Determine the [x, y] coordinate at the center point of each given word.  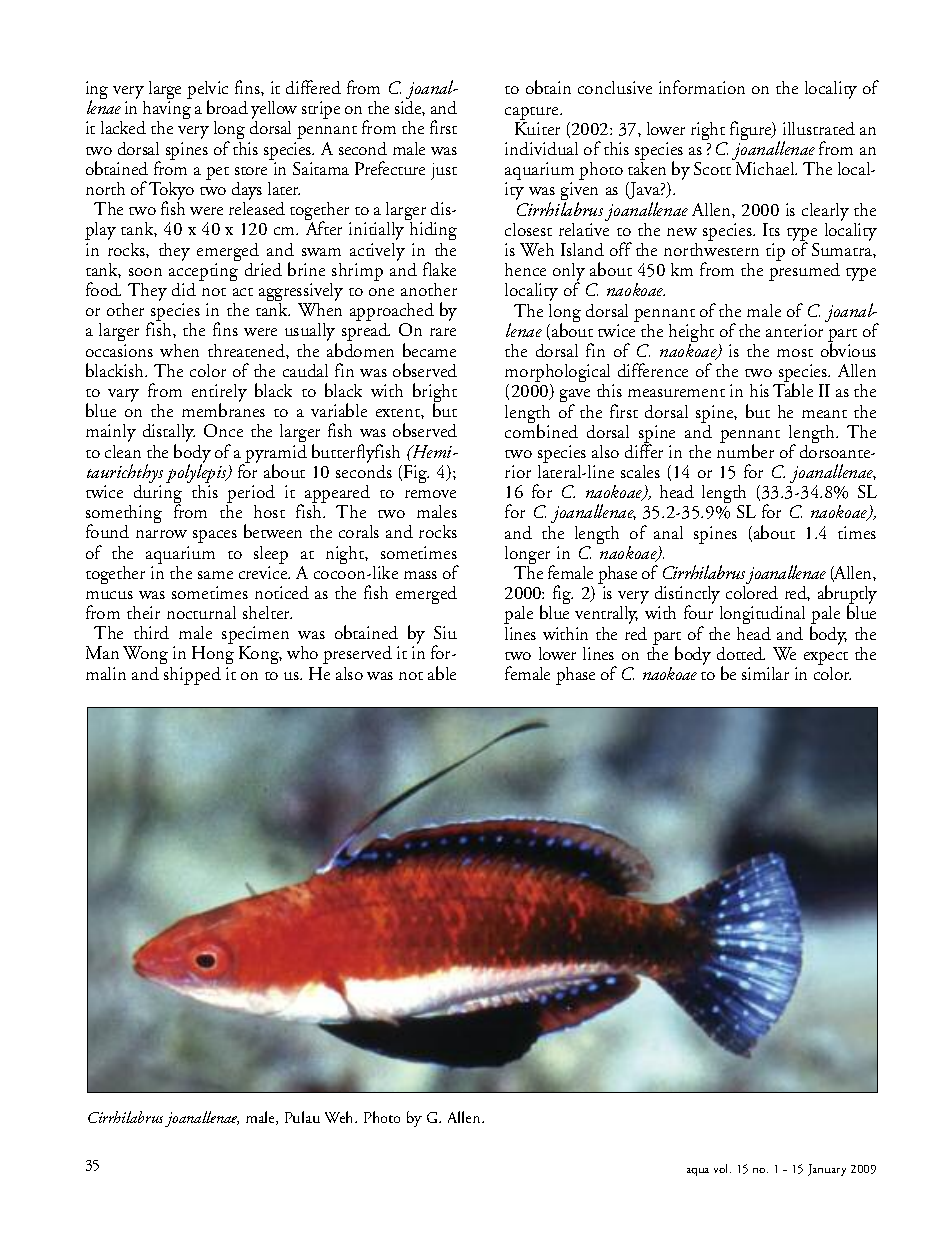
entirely [219, 394]
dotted [741, 653]
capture [533, 113]
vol [722, 1168]
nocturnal [201, 612]
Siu [445, 632]
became [429, 350]
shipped [192, 676]
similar [765, 673]
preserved [357, 655]
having [166, 111]
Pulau [302, 1117]
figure [752, 130]
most [795, 353]
